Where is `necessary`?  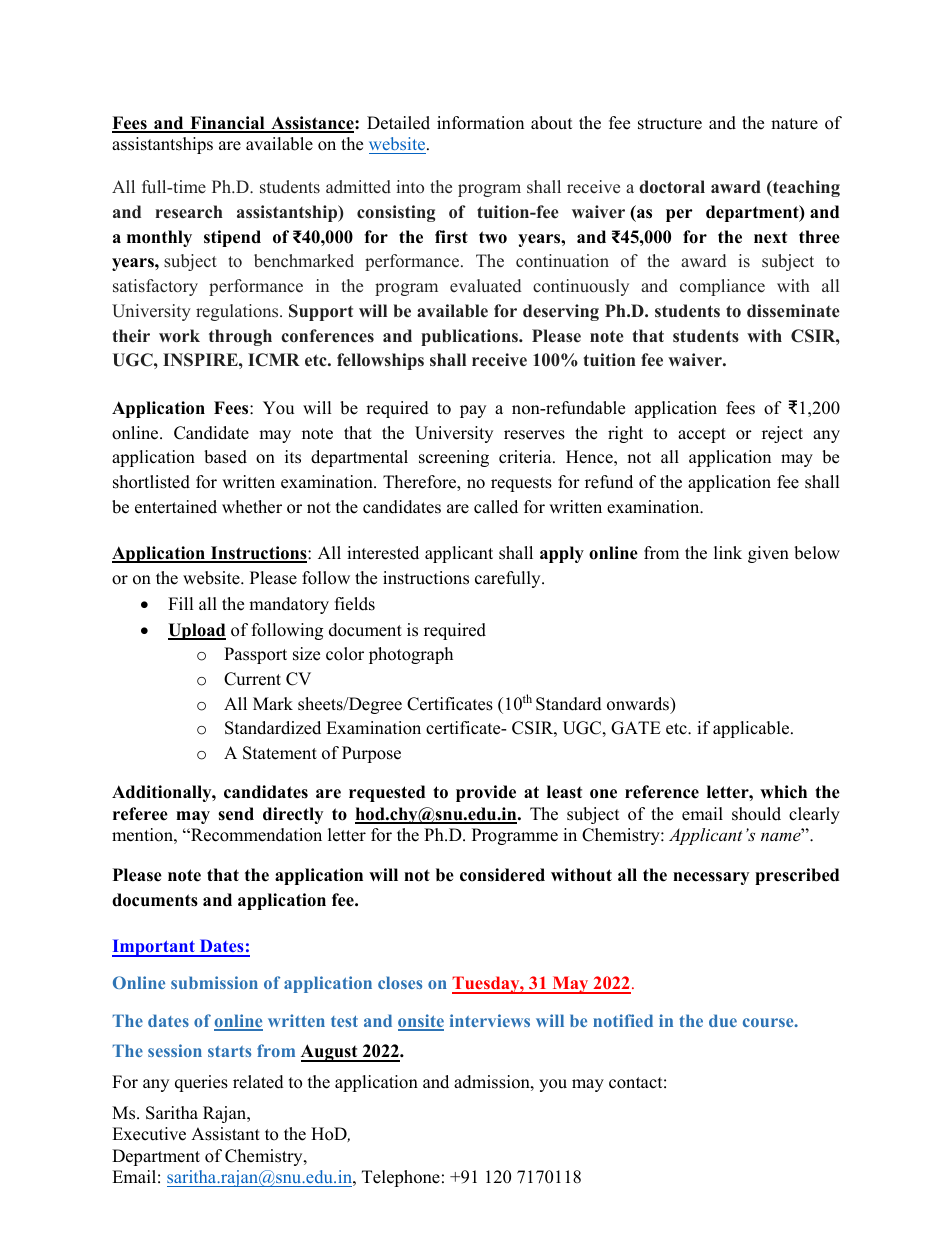
necessary is located at coordinates (711, 878).
